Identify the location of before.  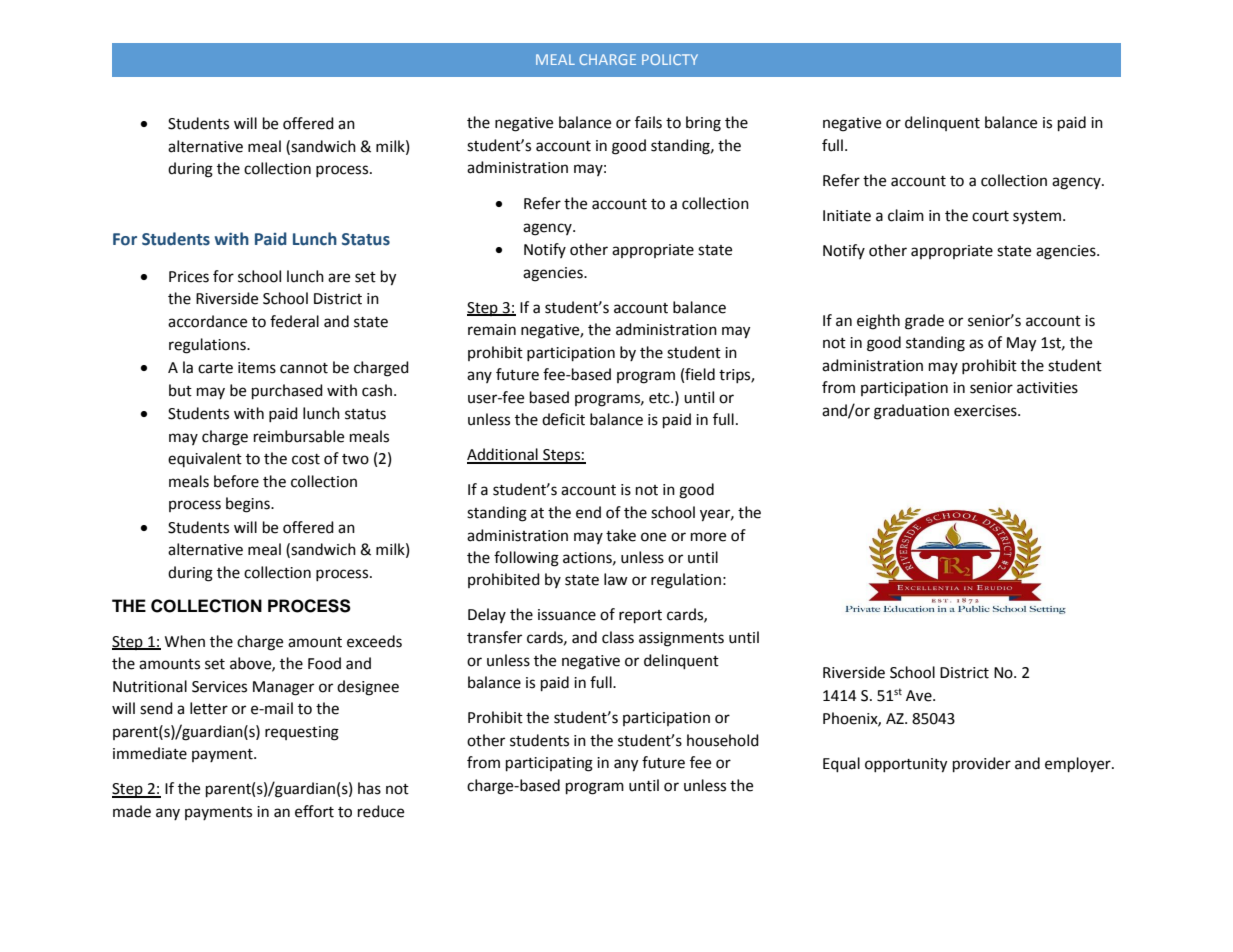
(236, 481).
